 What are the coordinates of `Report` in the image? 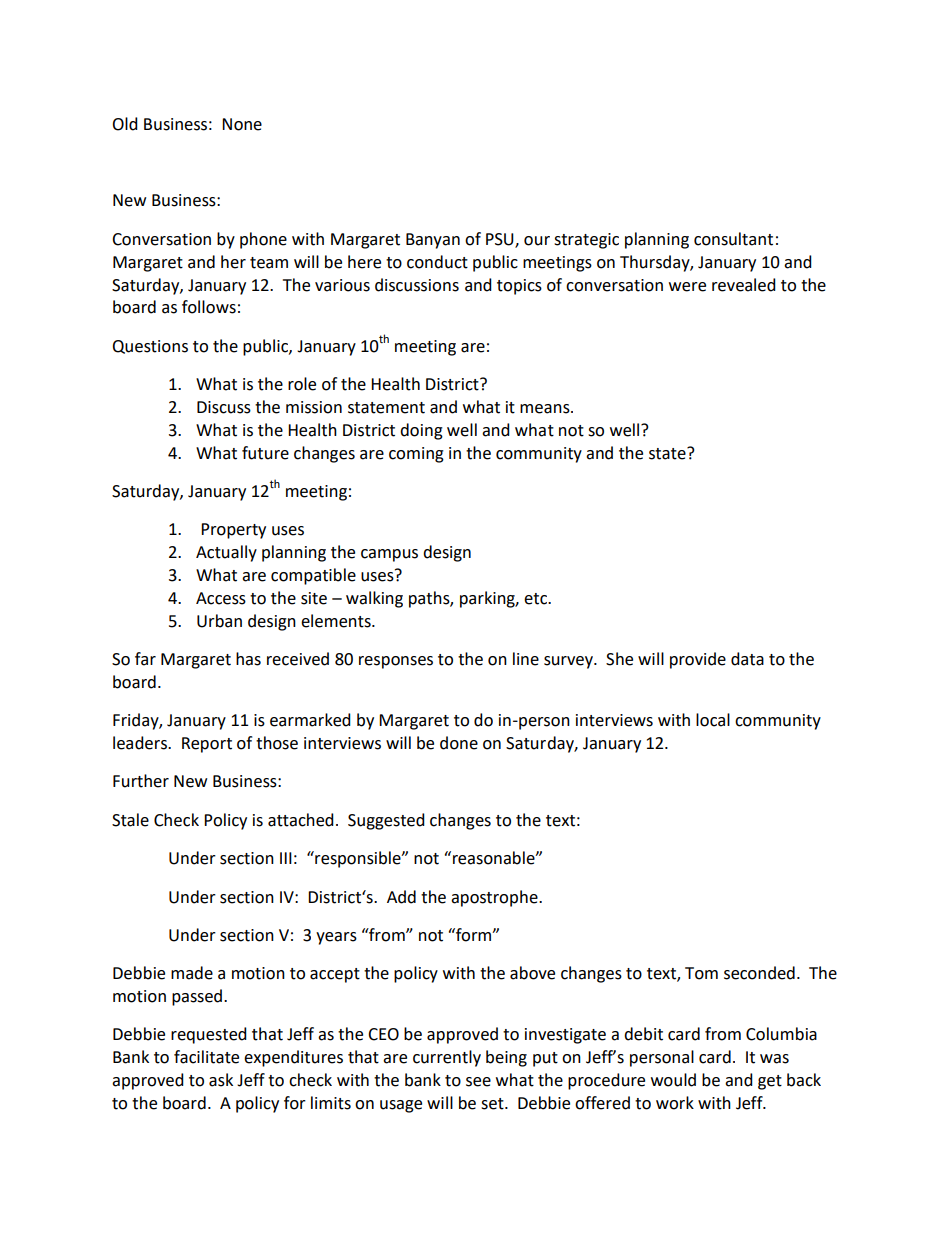 It's located at (207, 745).
